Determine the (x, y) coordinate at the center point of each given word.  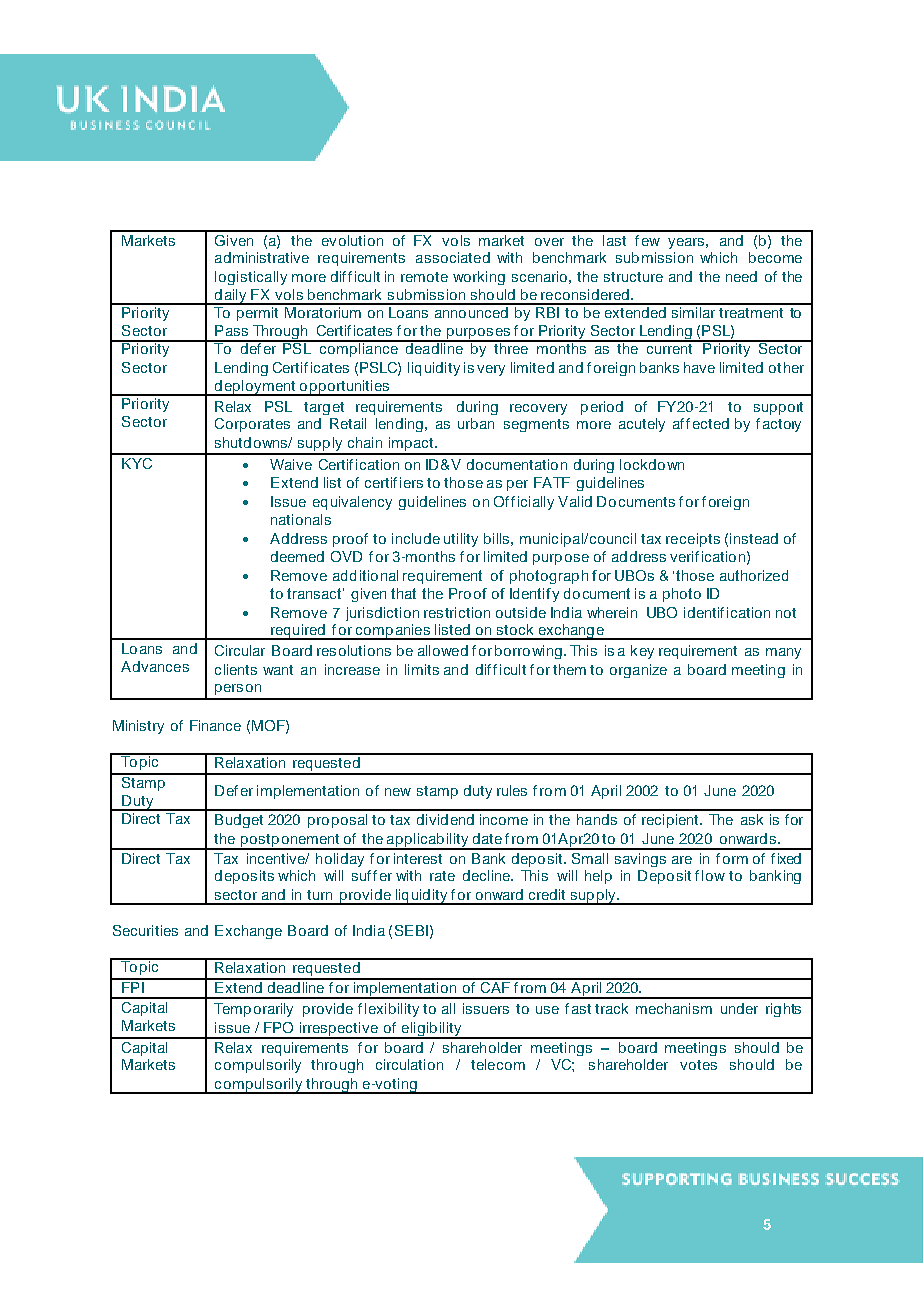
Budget (239, 821)
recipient (671, 821)
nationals (301, 519)
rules (512, 790)
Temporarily (253, 1010)
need (741, 276)
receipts (693, 540)
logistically (251, 278)
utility (461, 540)
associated (453, 257)
